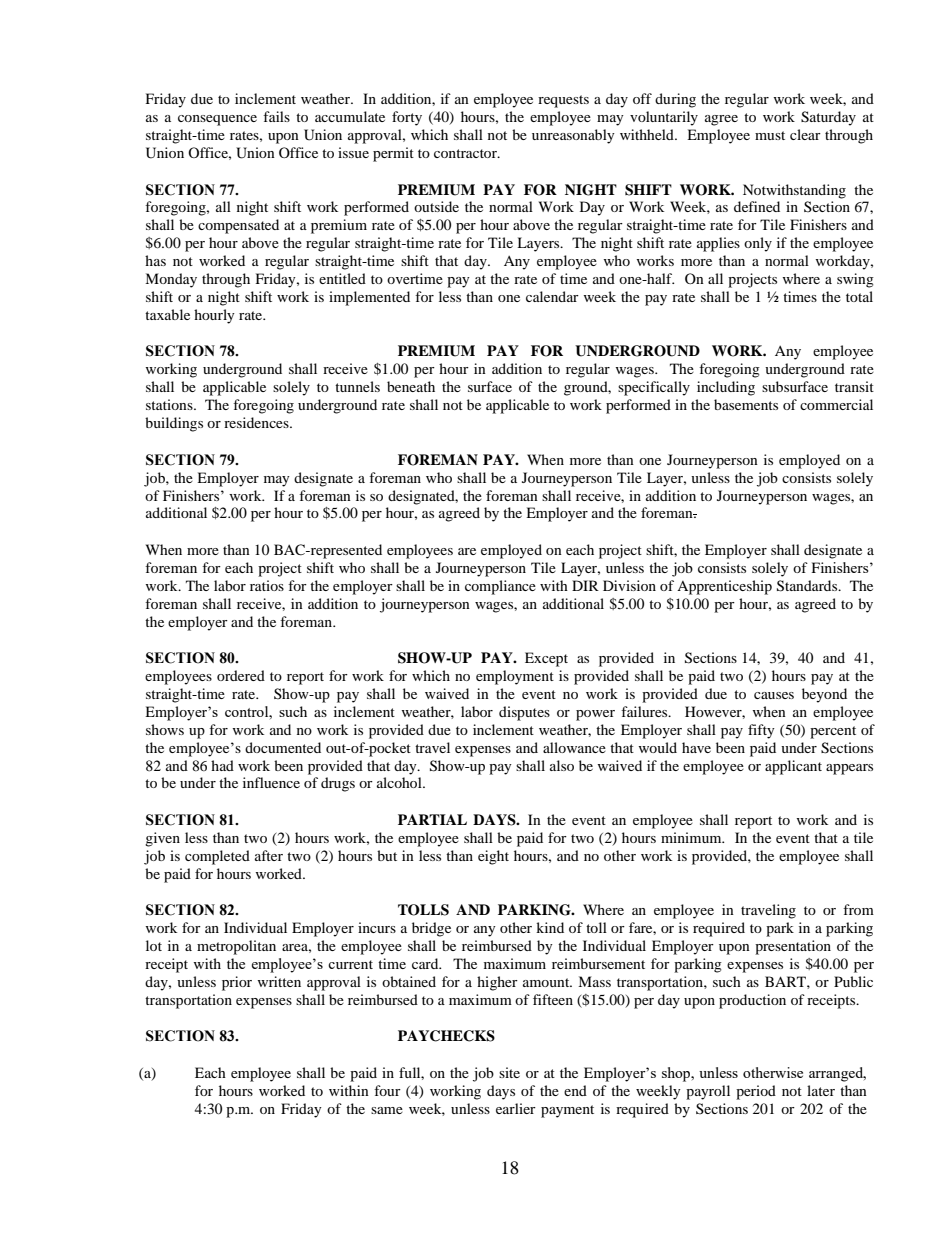 This screenshot has width=952, height=1233. Describe the element at coordinates (411, 386) in the screenshot. I see `beneath` at that location.
